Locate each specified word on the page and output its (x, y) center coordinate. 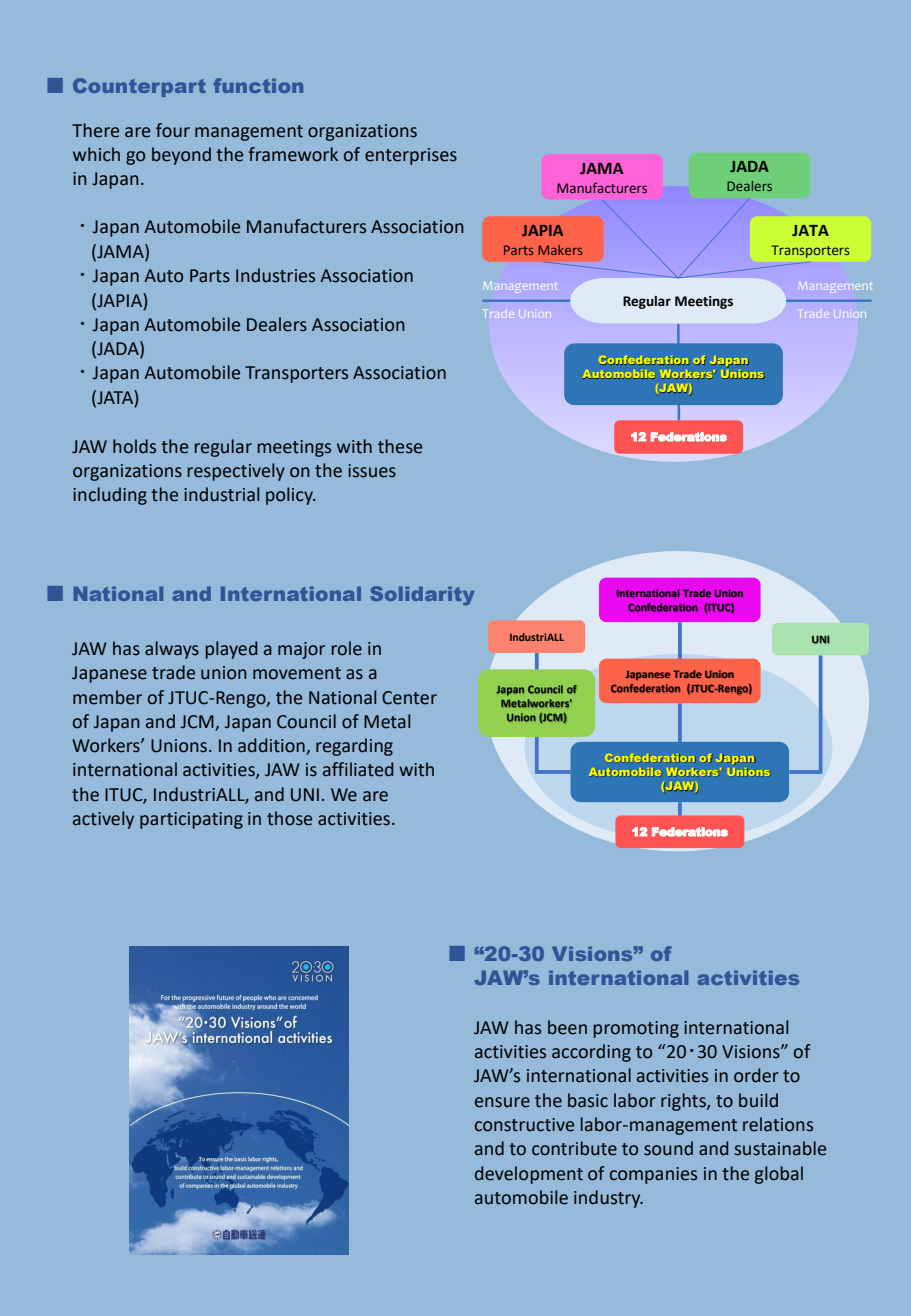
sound (668, 1148)
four (173, 130)
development (529, 1175)
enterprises (411, 156)
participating (191, 820)
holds (134, 446)
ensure (502, 1102)
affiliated (358, 769)
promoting (636, 1029)
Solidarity (422, 595)
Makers (560, 250)
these (400, 446)
